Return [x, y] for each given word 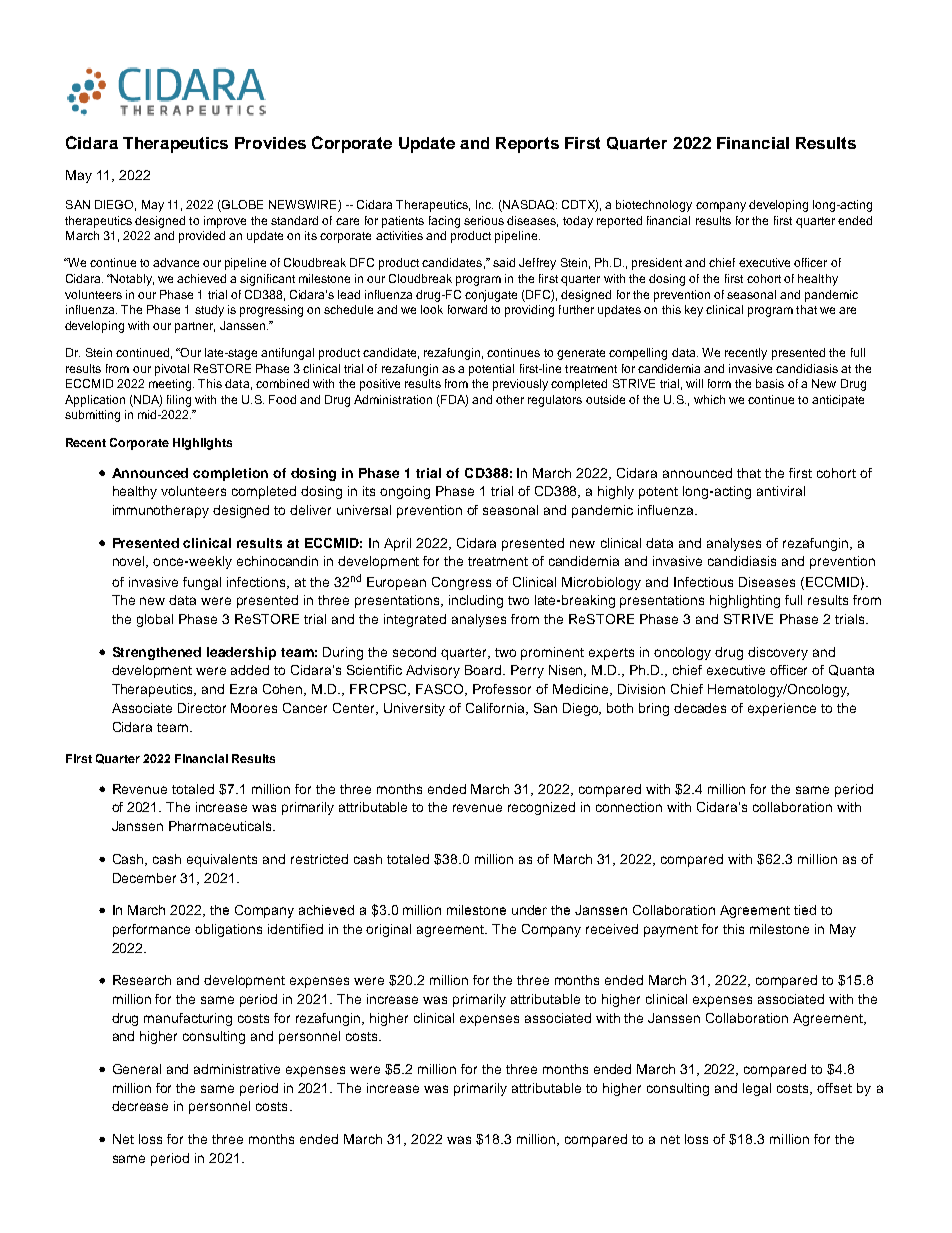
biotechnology [654, 206]
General [137, 1069]
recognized [541, 808]
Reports [527, 145]
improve [225, 222]
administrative [237, 1069]
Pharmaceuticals [221, 826]
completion [230, 474]
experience [782, 709]
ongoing [405, 492]
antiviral [781, 491]
